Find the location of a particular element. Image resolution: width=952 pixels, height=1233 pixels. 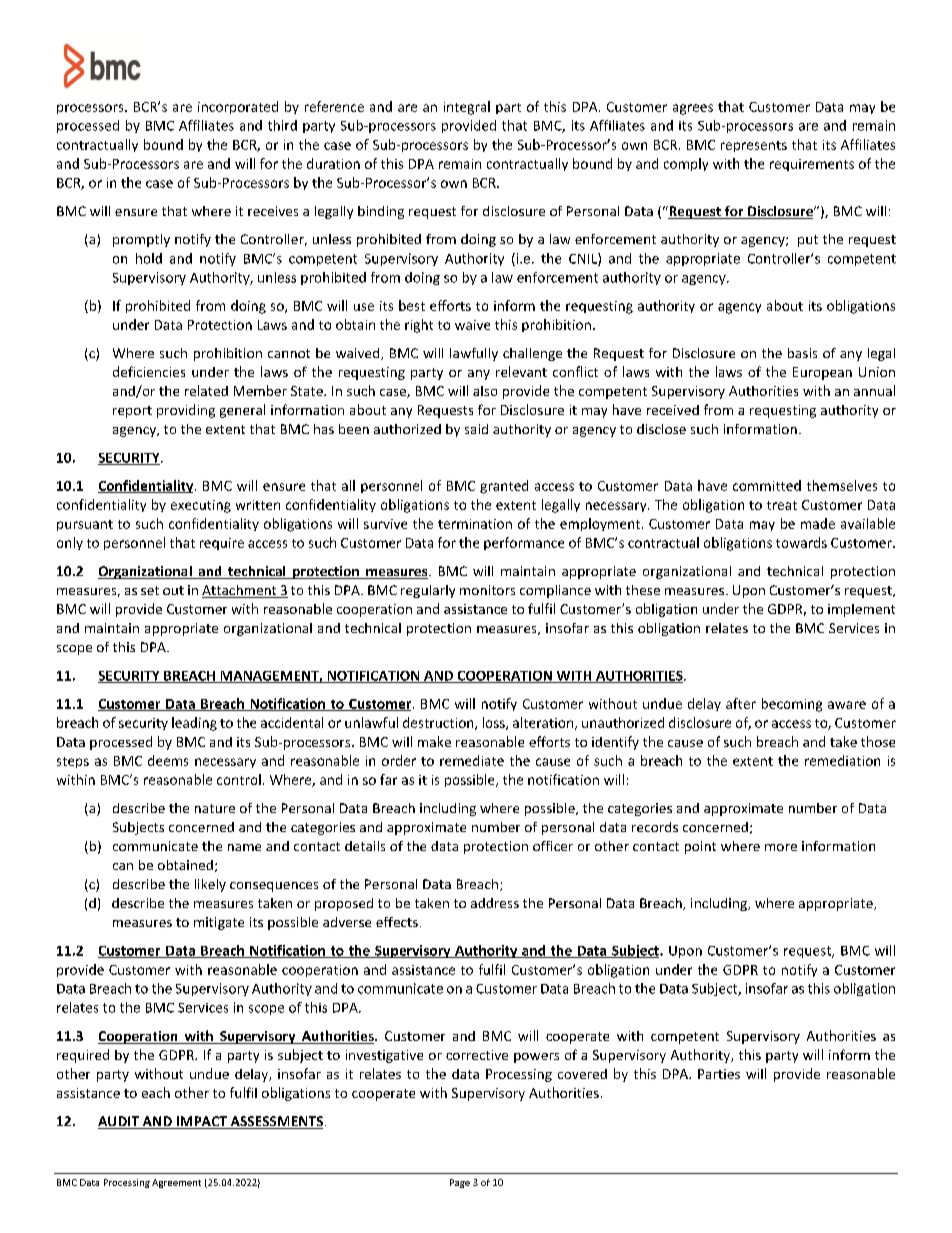

Agreement is located at coordinates (176, 1183).
